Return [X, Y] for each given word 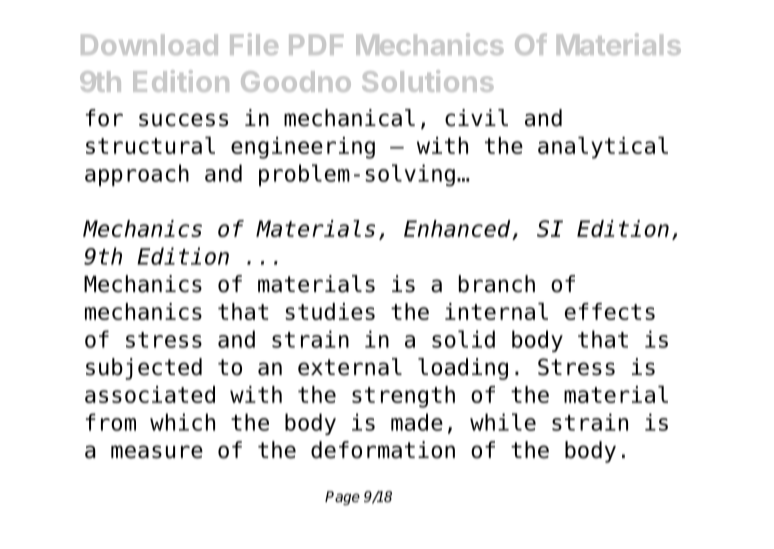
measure [157, 452]
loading [463, 369]
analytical [603, 148]
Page [342, 498]
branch [497, 284]
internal [496, 311]
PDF [316, 44]
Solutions [428, 81]
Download [149, 44]
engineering [303, 148]
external [350, 367]
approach [137, 175]
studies [330, 311]
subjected [144, 369]
